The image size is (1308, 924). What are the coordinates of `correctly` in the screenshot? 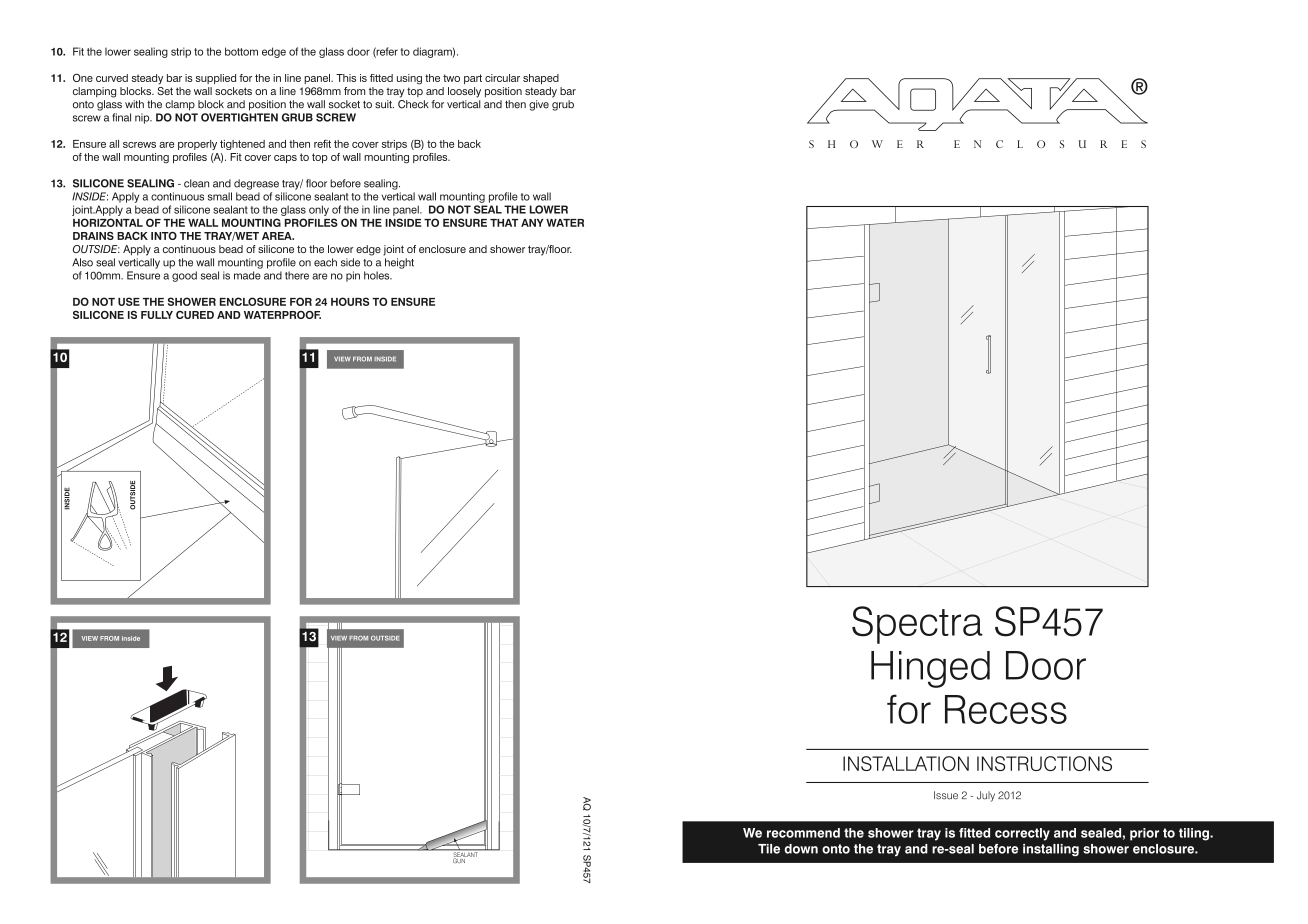 It's located at (1022, 834).
